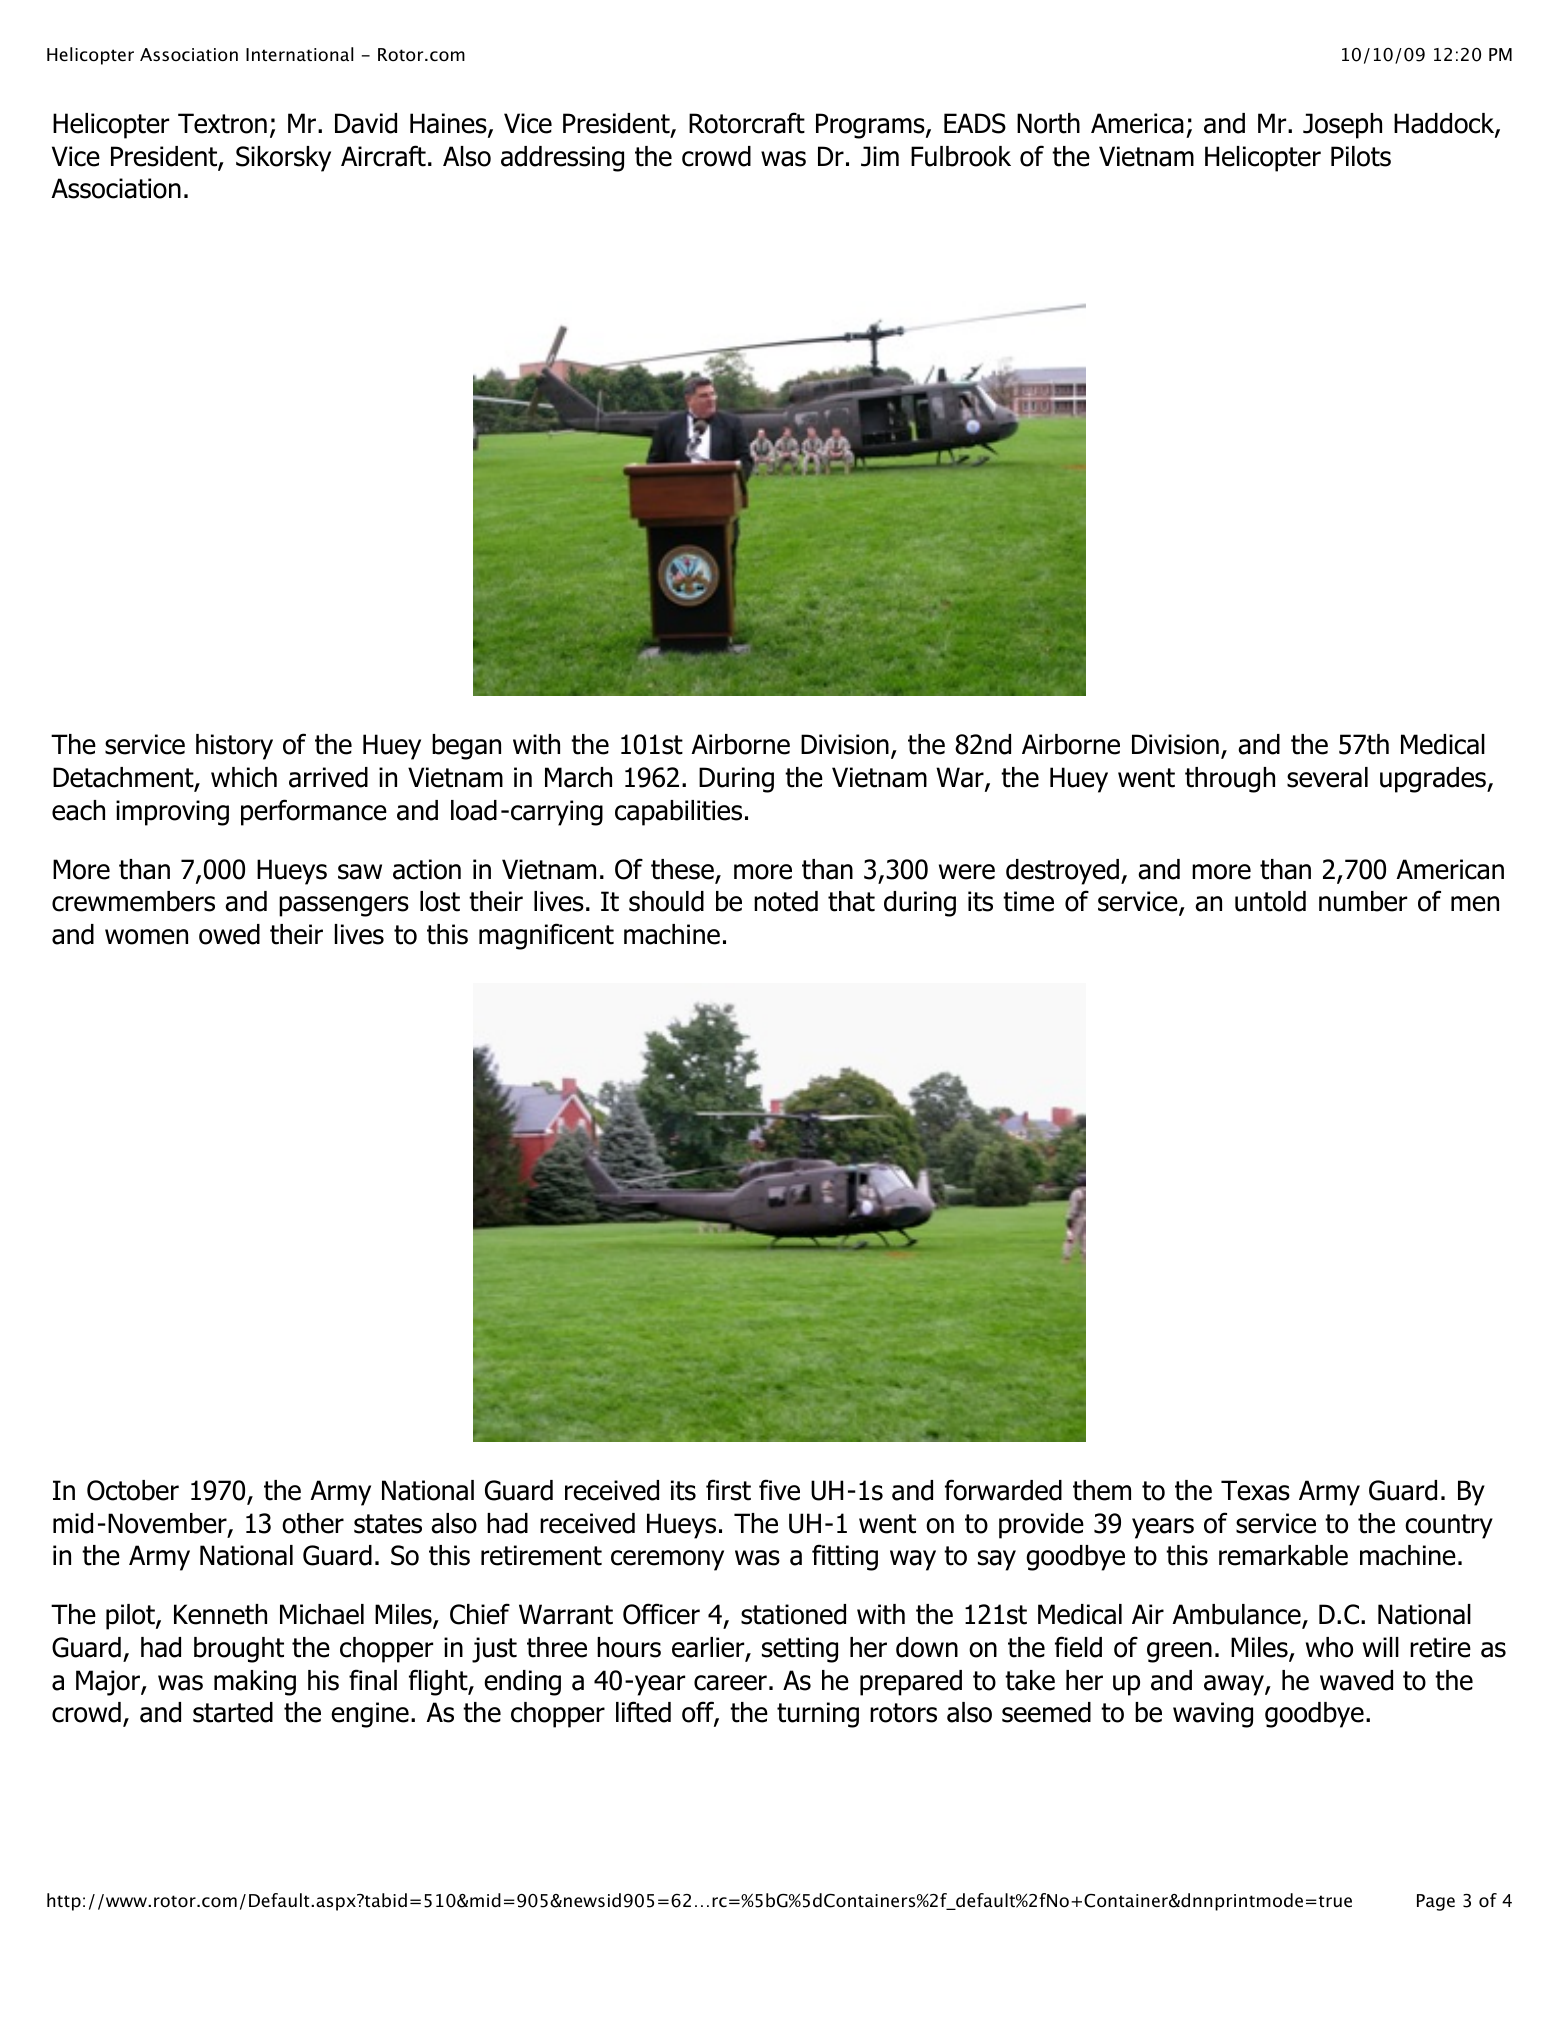 Image resolution: width=1559 pixels, height=2017 pixels. What do you see at coordinates (880, 156) in the screenshot?
I see `Jim` at bounding box center [880, 156].
